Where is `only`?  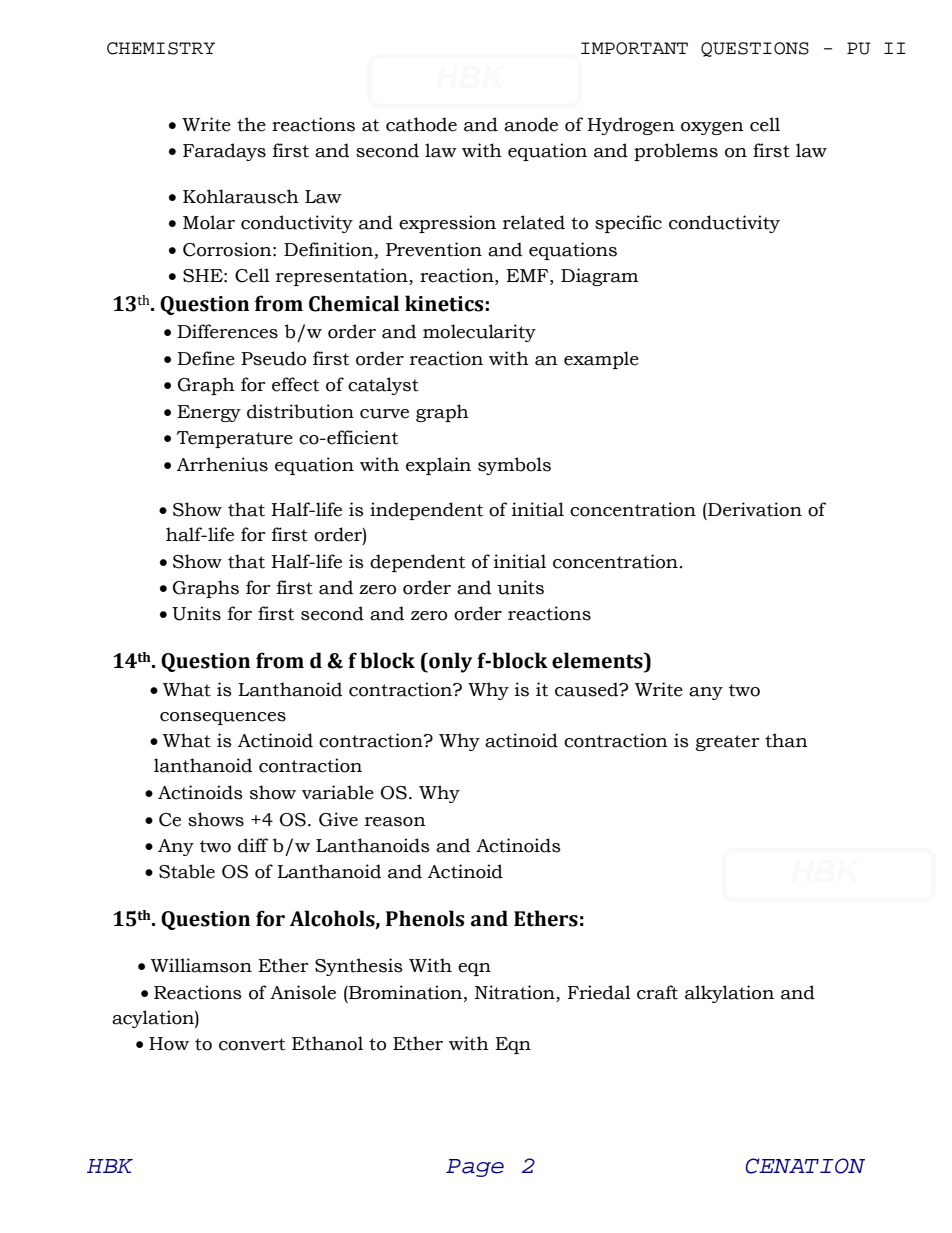
only is located at coordinates (449, 662).
